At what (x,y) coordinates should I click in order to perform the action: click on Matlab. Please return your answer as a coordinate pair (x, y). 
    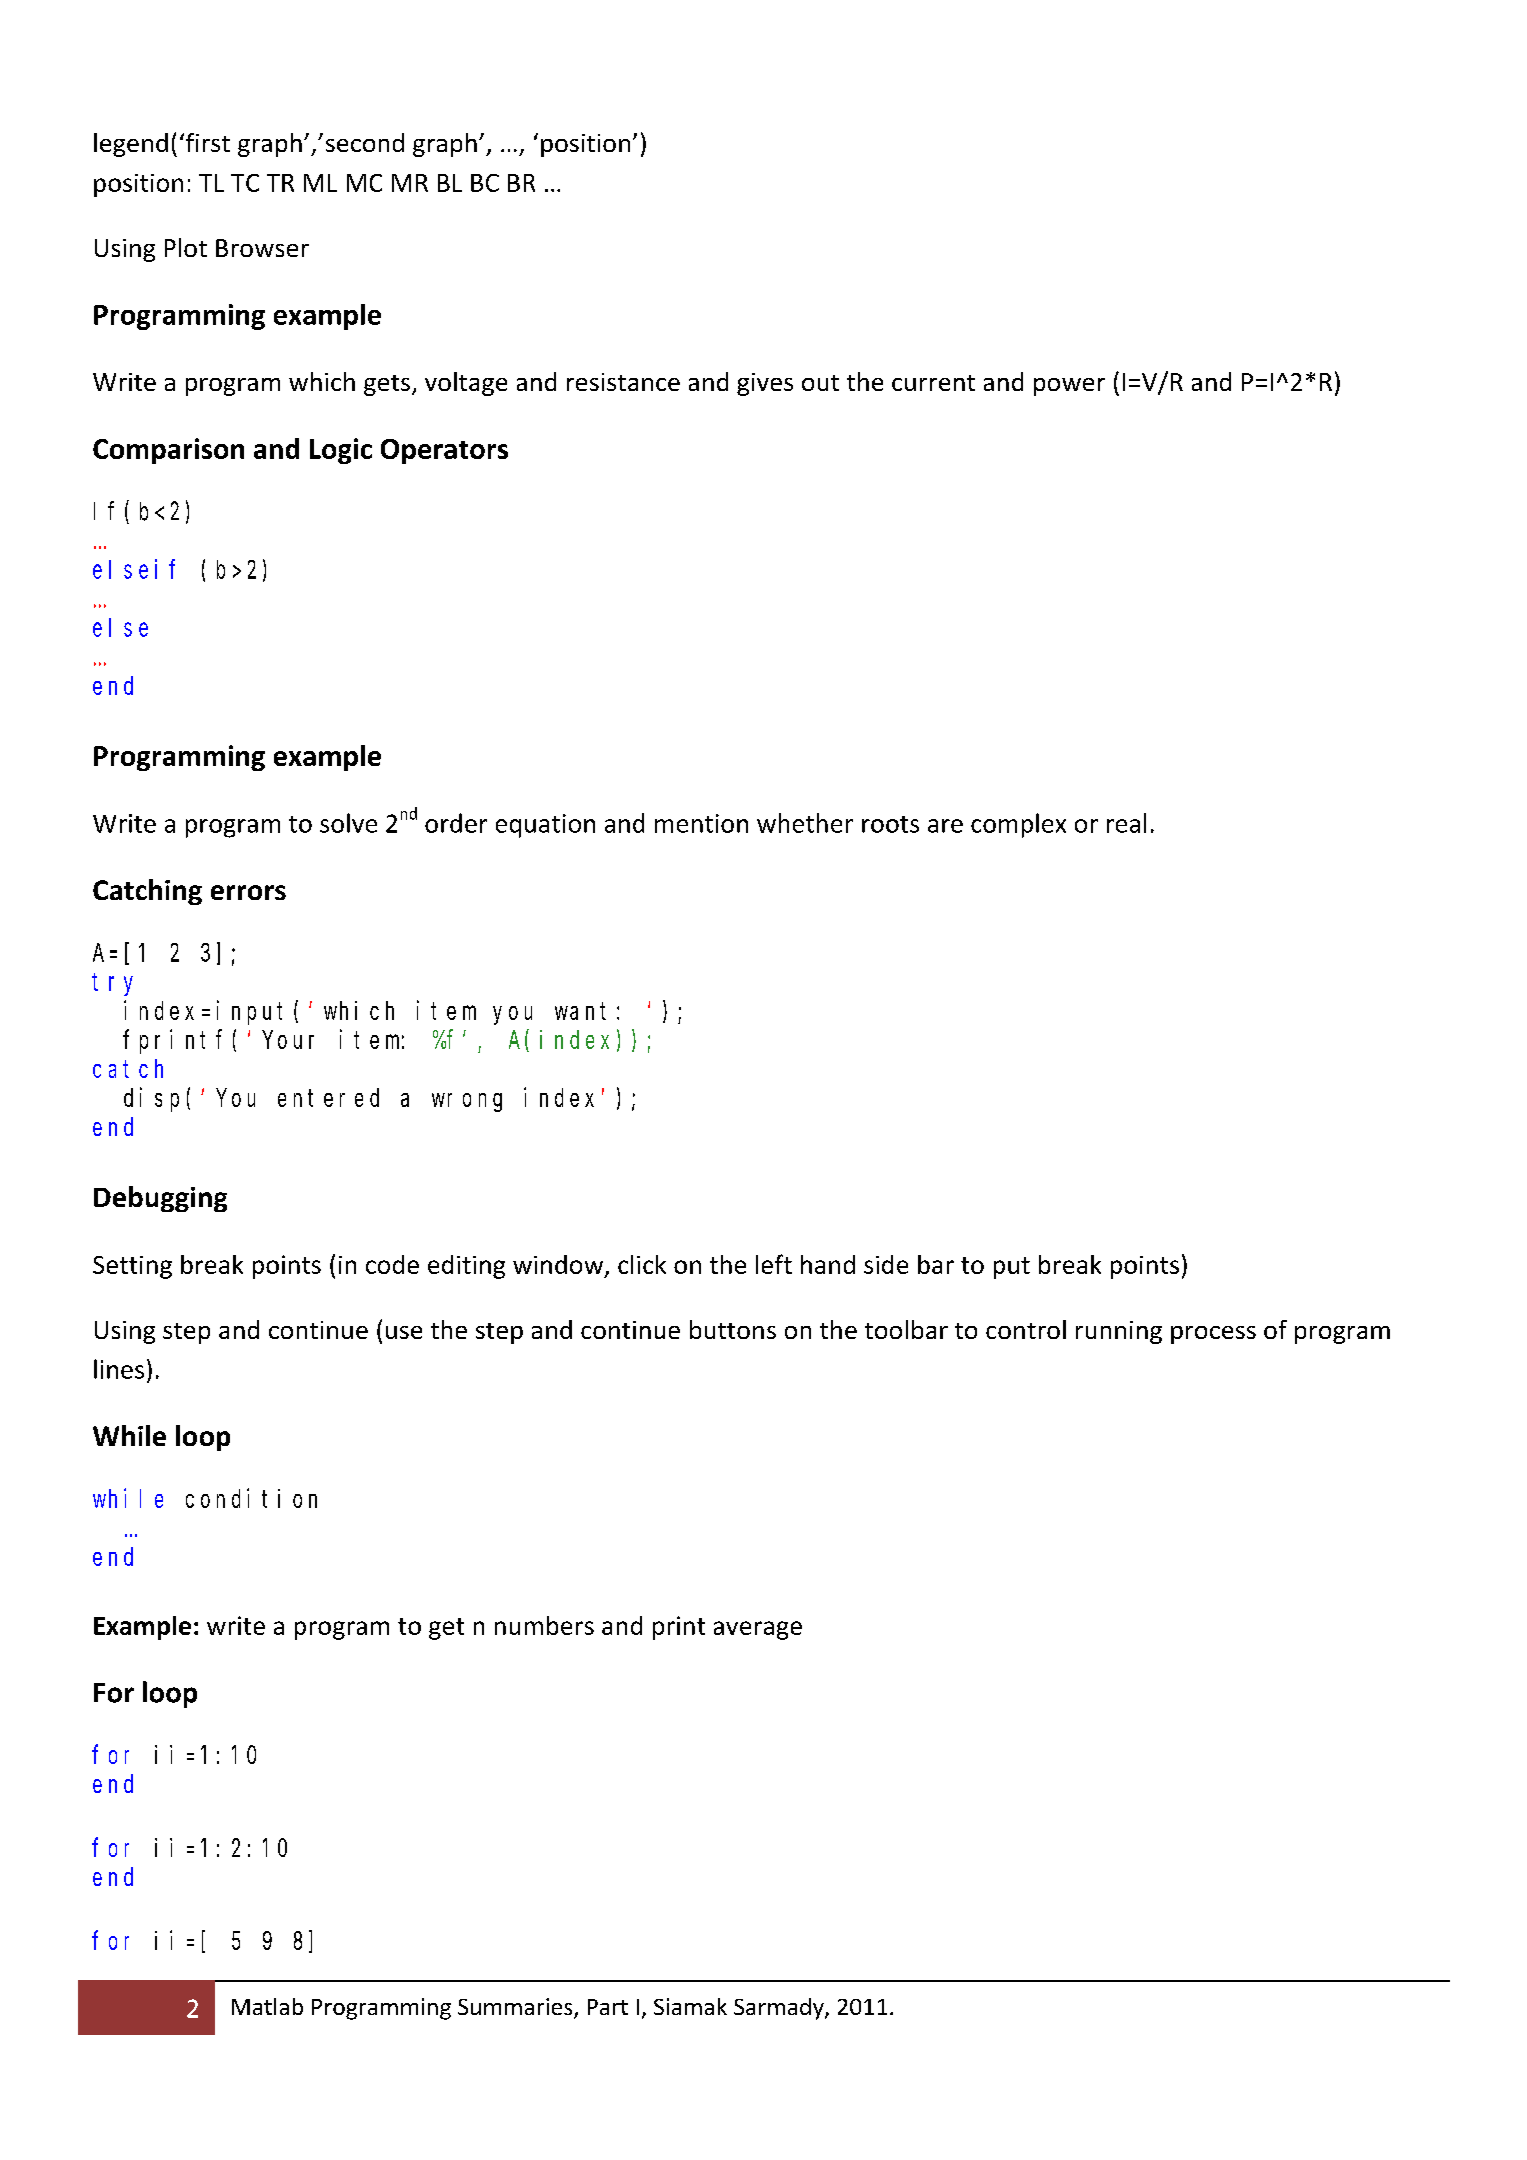
    Looking at the image, I should click on (267, 2006).
